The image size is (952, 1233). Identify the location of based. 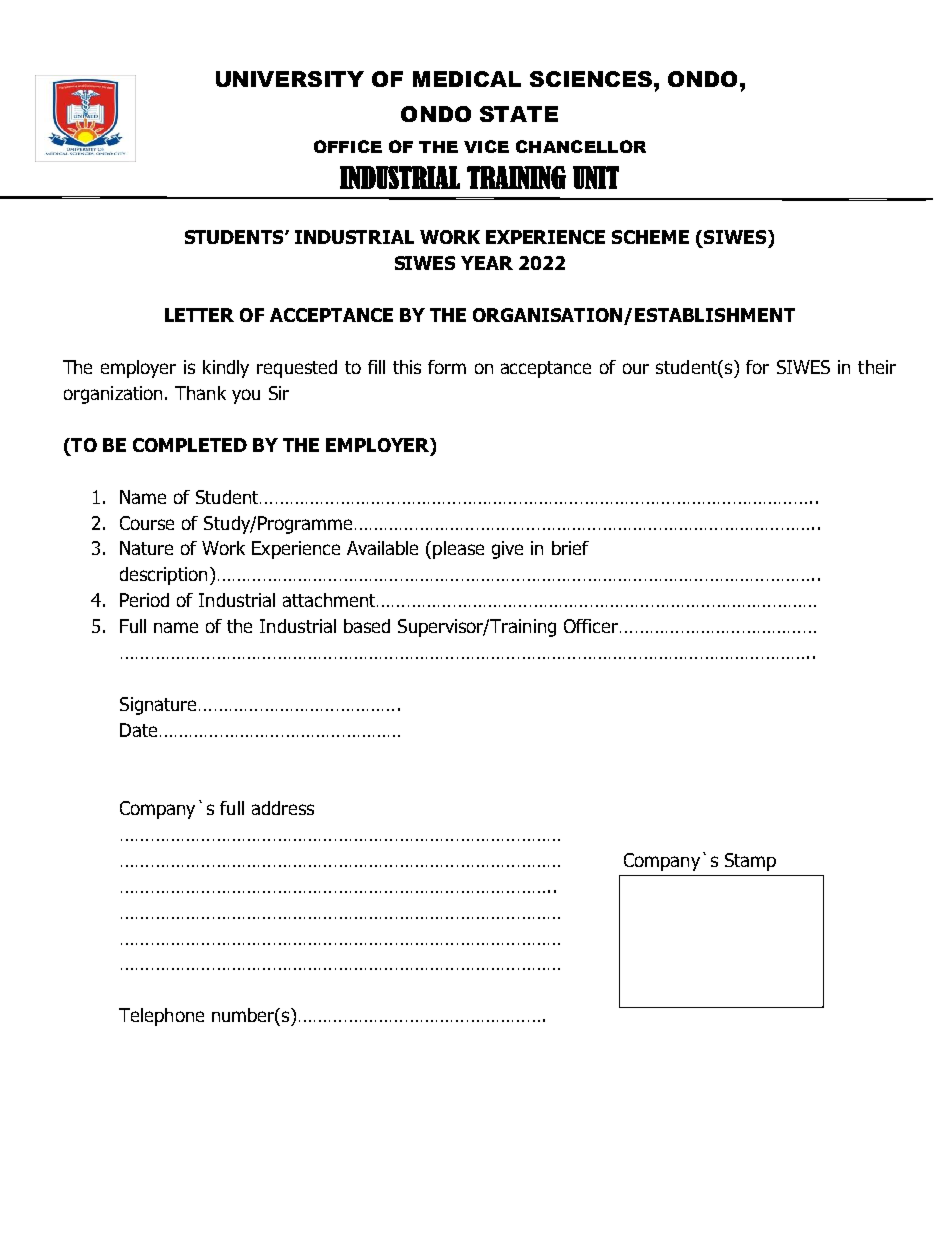
(367, 626).
